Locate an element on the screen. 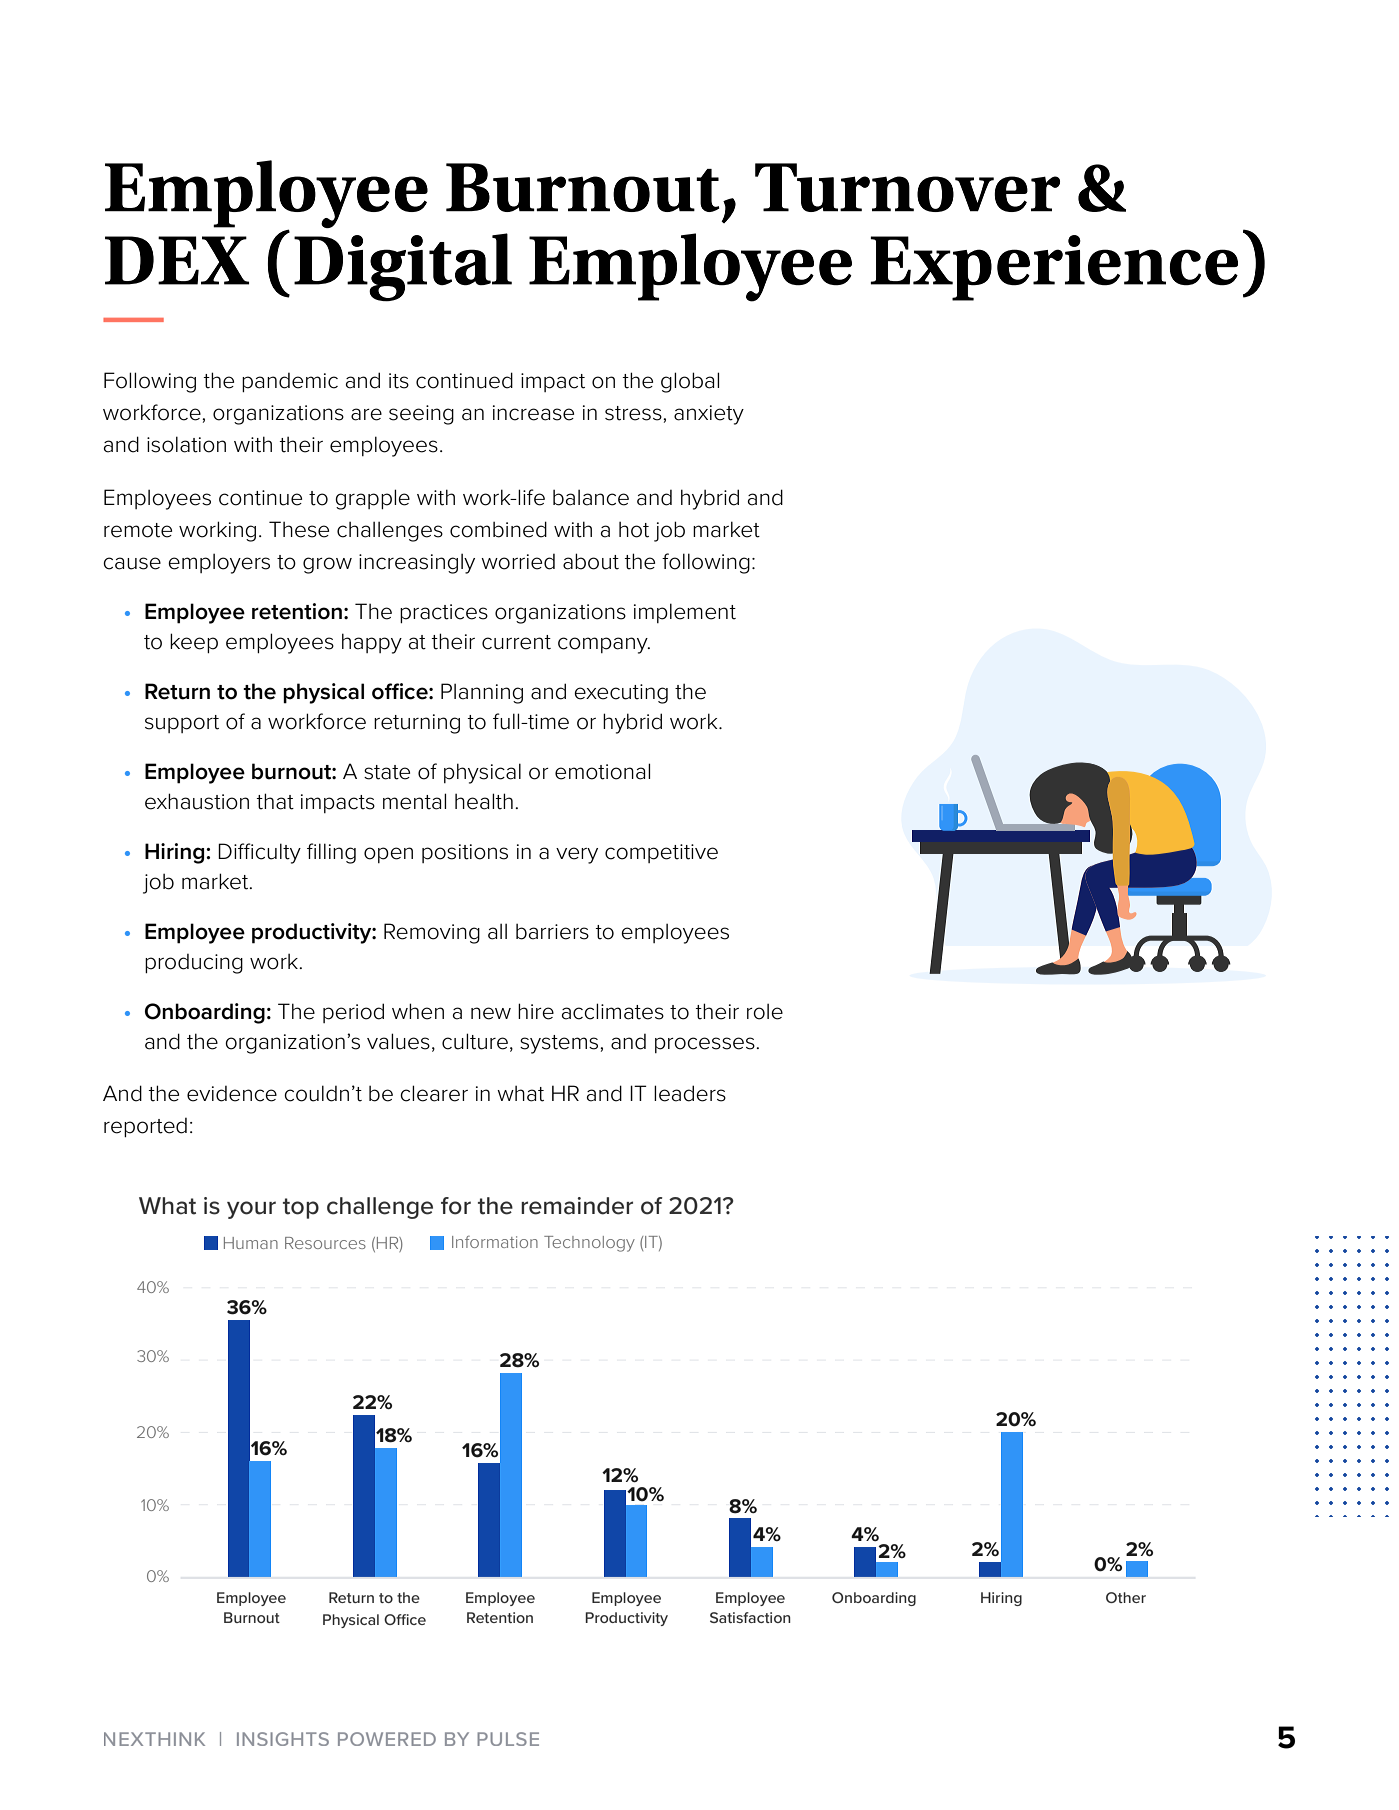 This screenshot has height=1810, width=1399. DEX is located at coordinates (177, 260).
